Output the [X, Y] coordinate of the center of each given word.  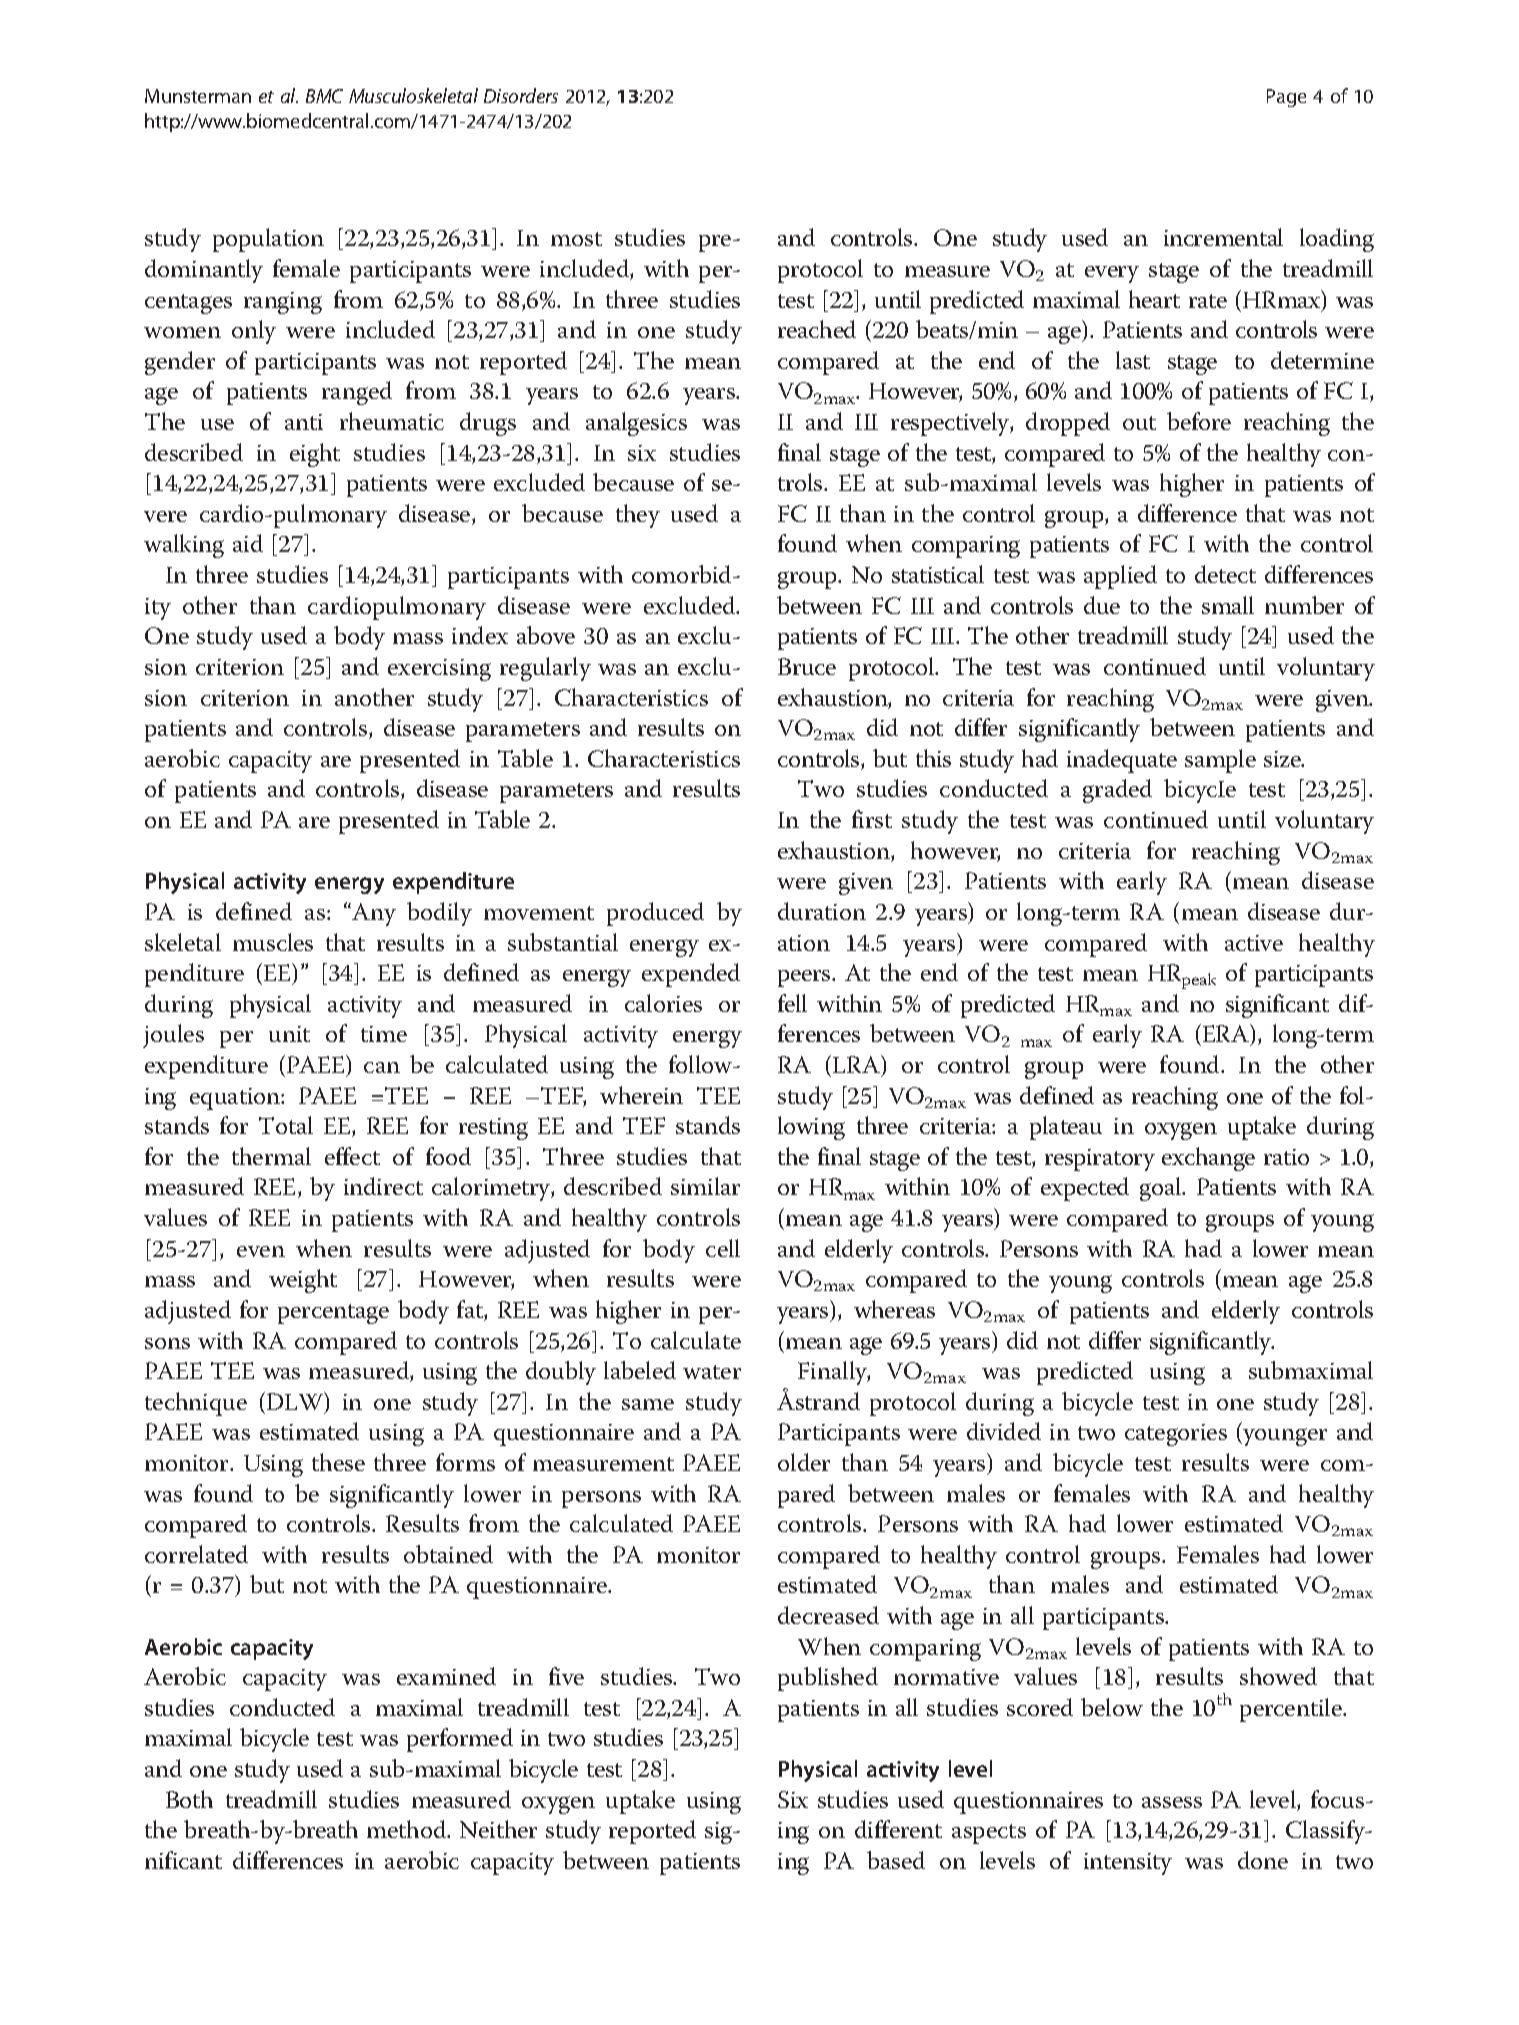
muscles [273, 942]
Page [1286, 98]
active [1254, 943]
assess [1172, 1802]
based [896, 1860]
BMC [324, 96]
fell [792, 1003]
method [408, 1829]
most [576, 239]
